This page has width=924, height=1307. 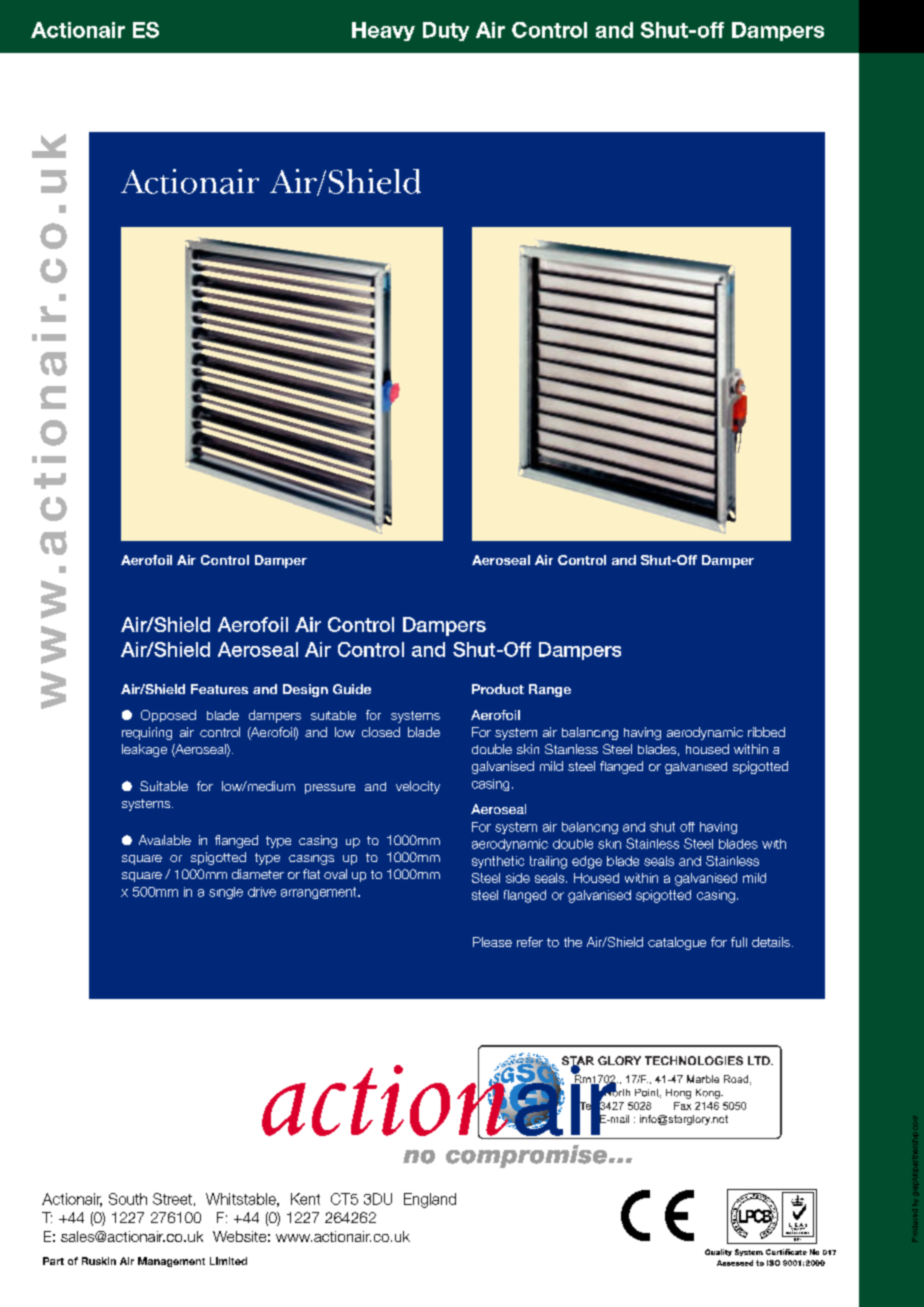 I want to click on Guide, so click(x=352, y=689).
